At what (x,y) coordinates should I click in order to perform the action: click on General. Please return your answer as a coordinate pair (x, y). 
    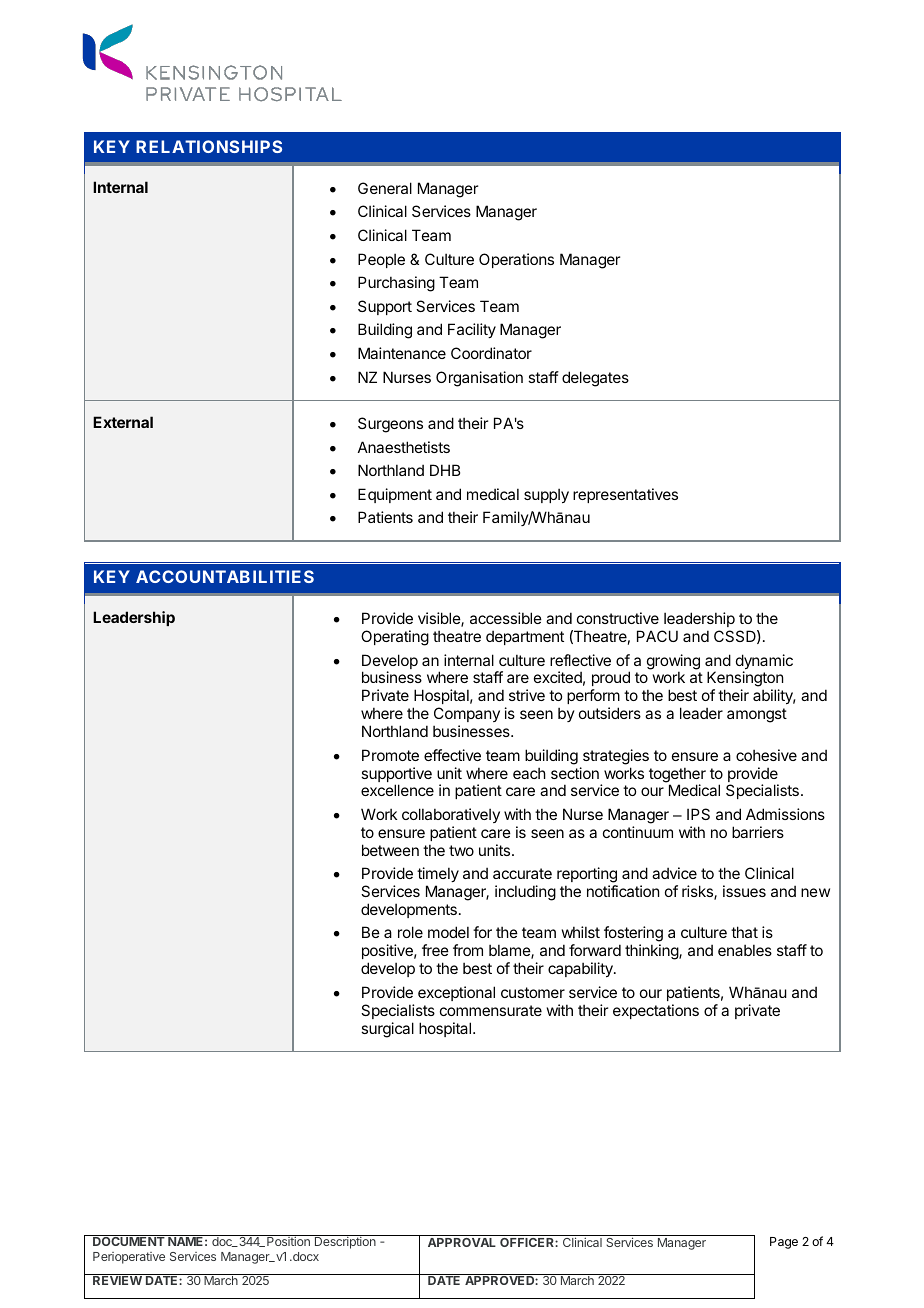
    Looking at the image, I should click on (385, 188).
